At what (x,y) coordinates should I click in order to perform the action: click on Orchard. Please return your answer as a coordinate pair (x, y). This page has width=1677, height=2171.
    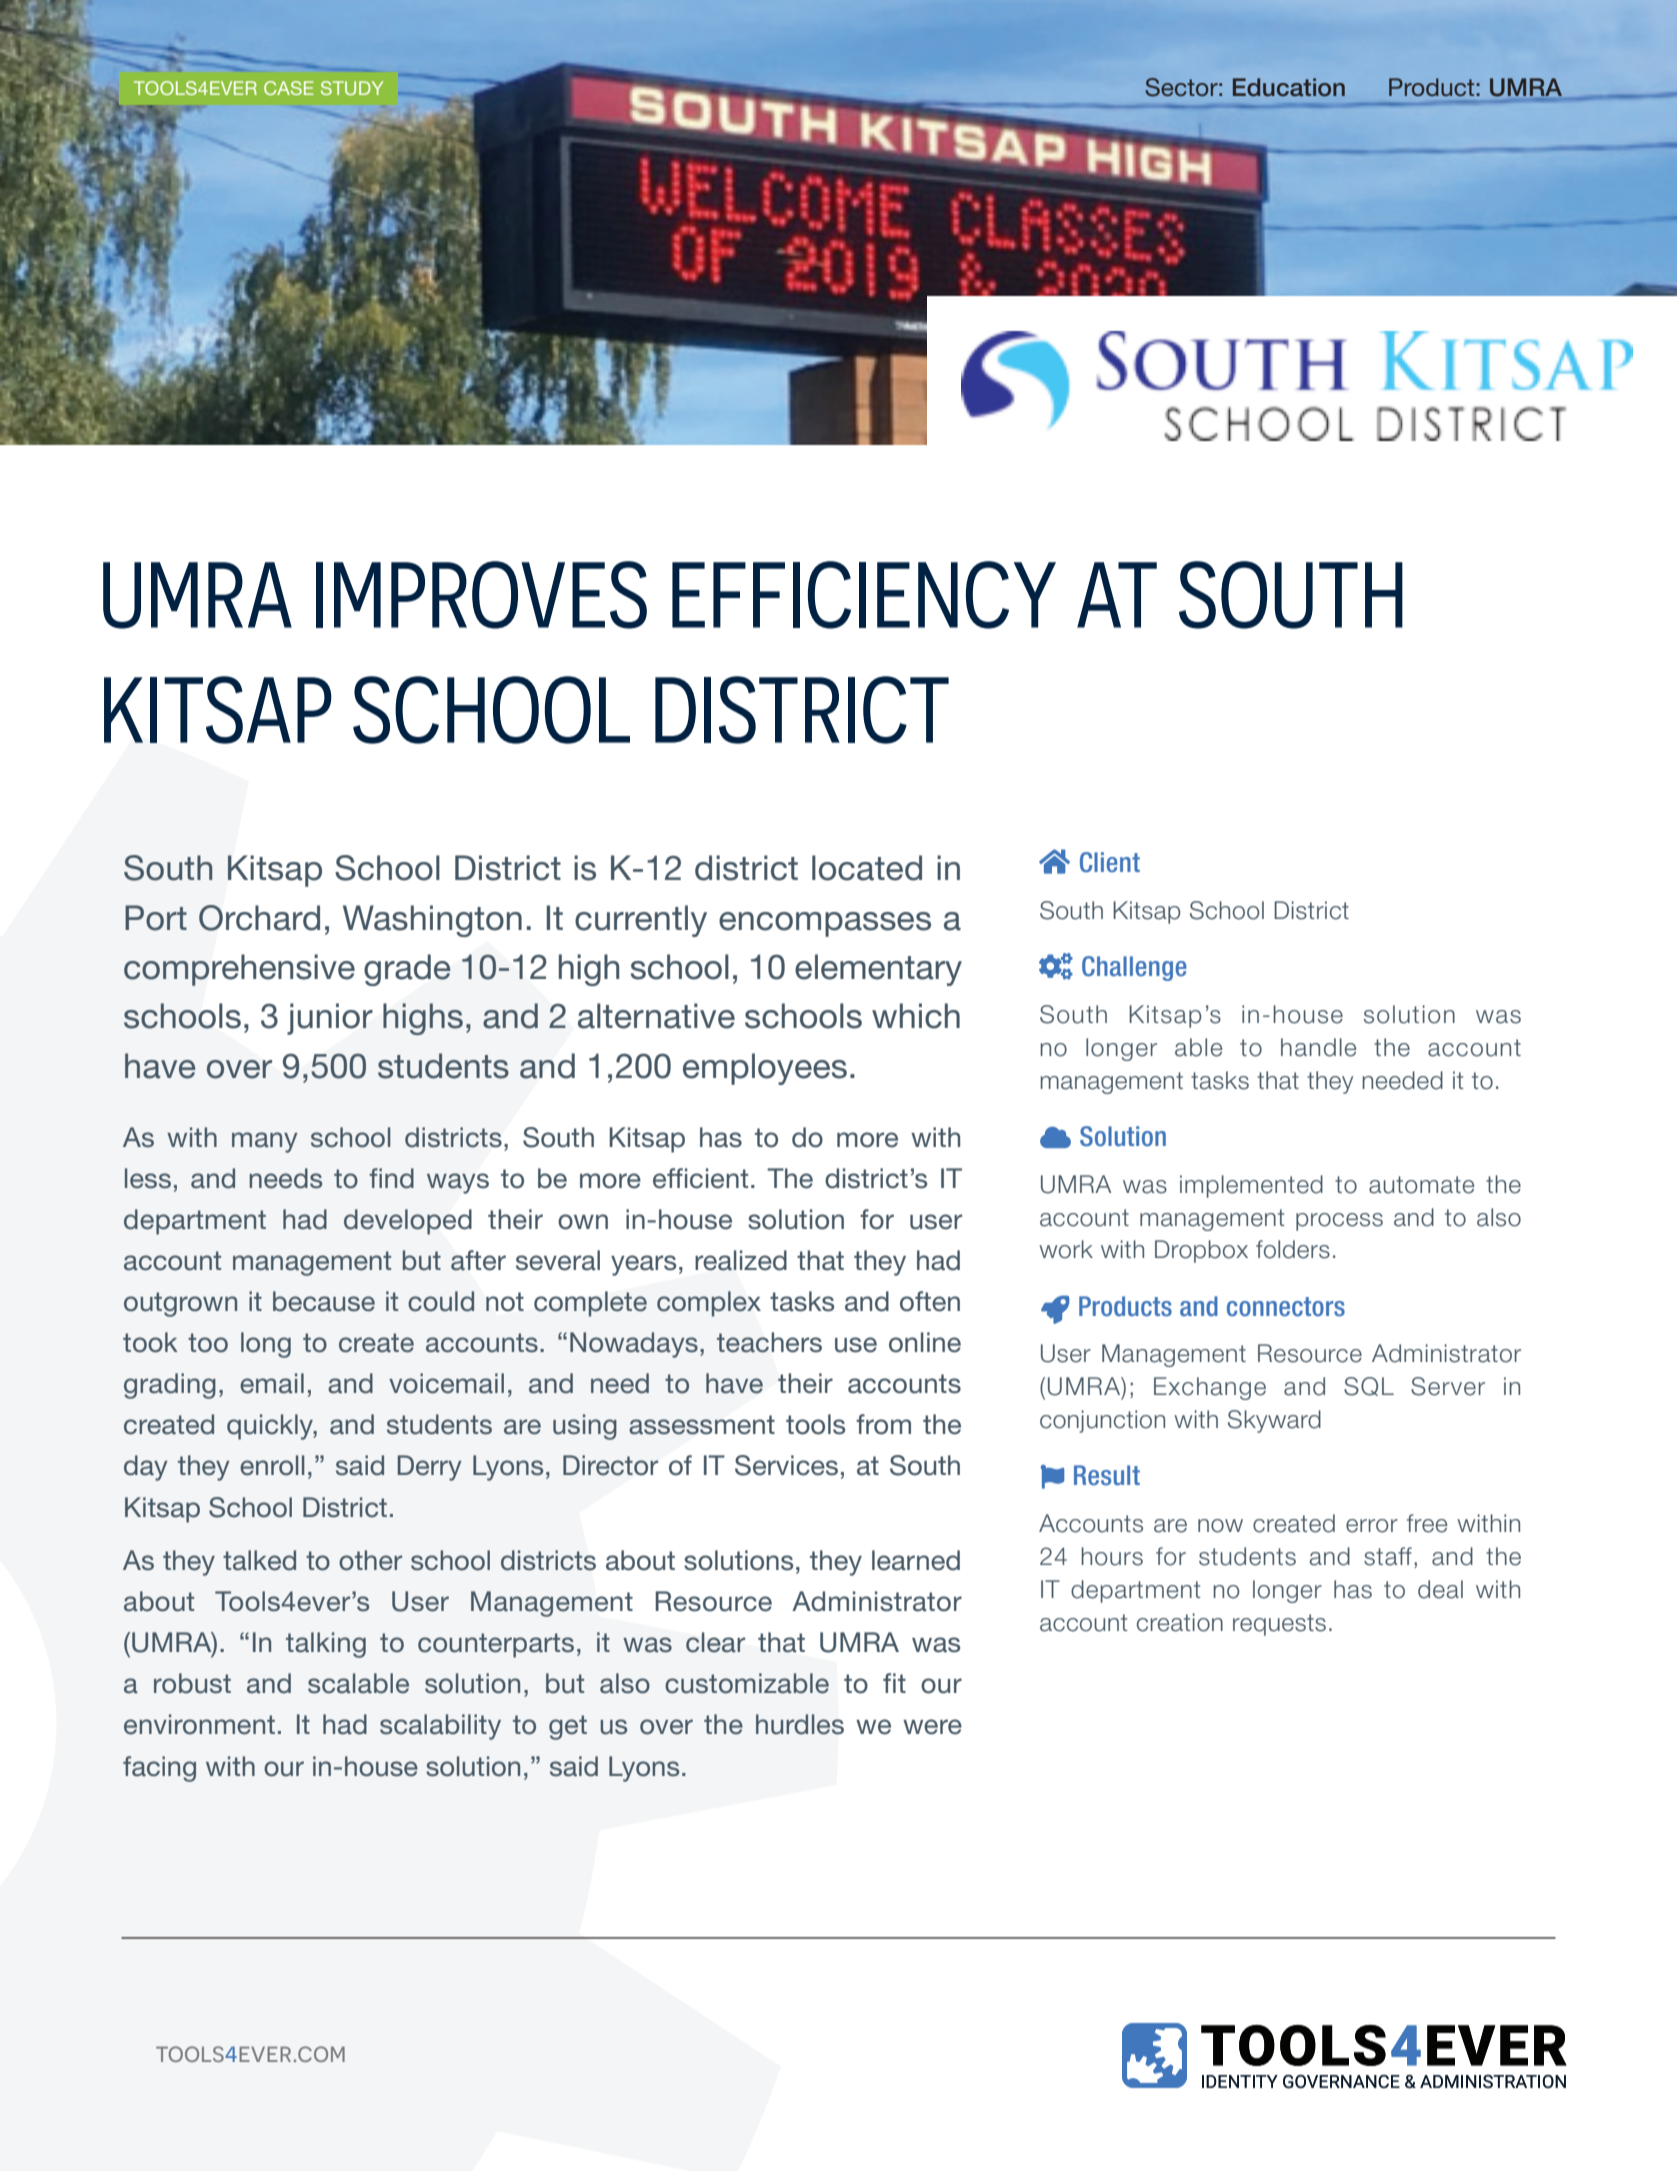
    Looking at the image, I should click on (259, 918).
